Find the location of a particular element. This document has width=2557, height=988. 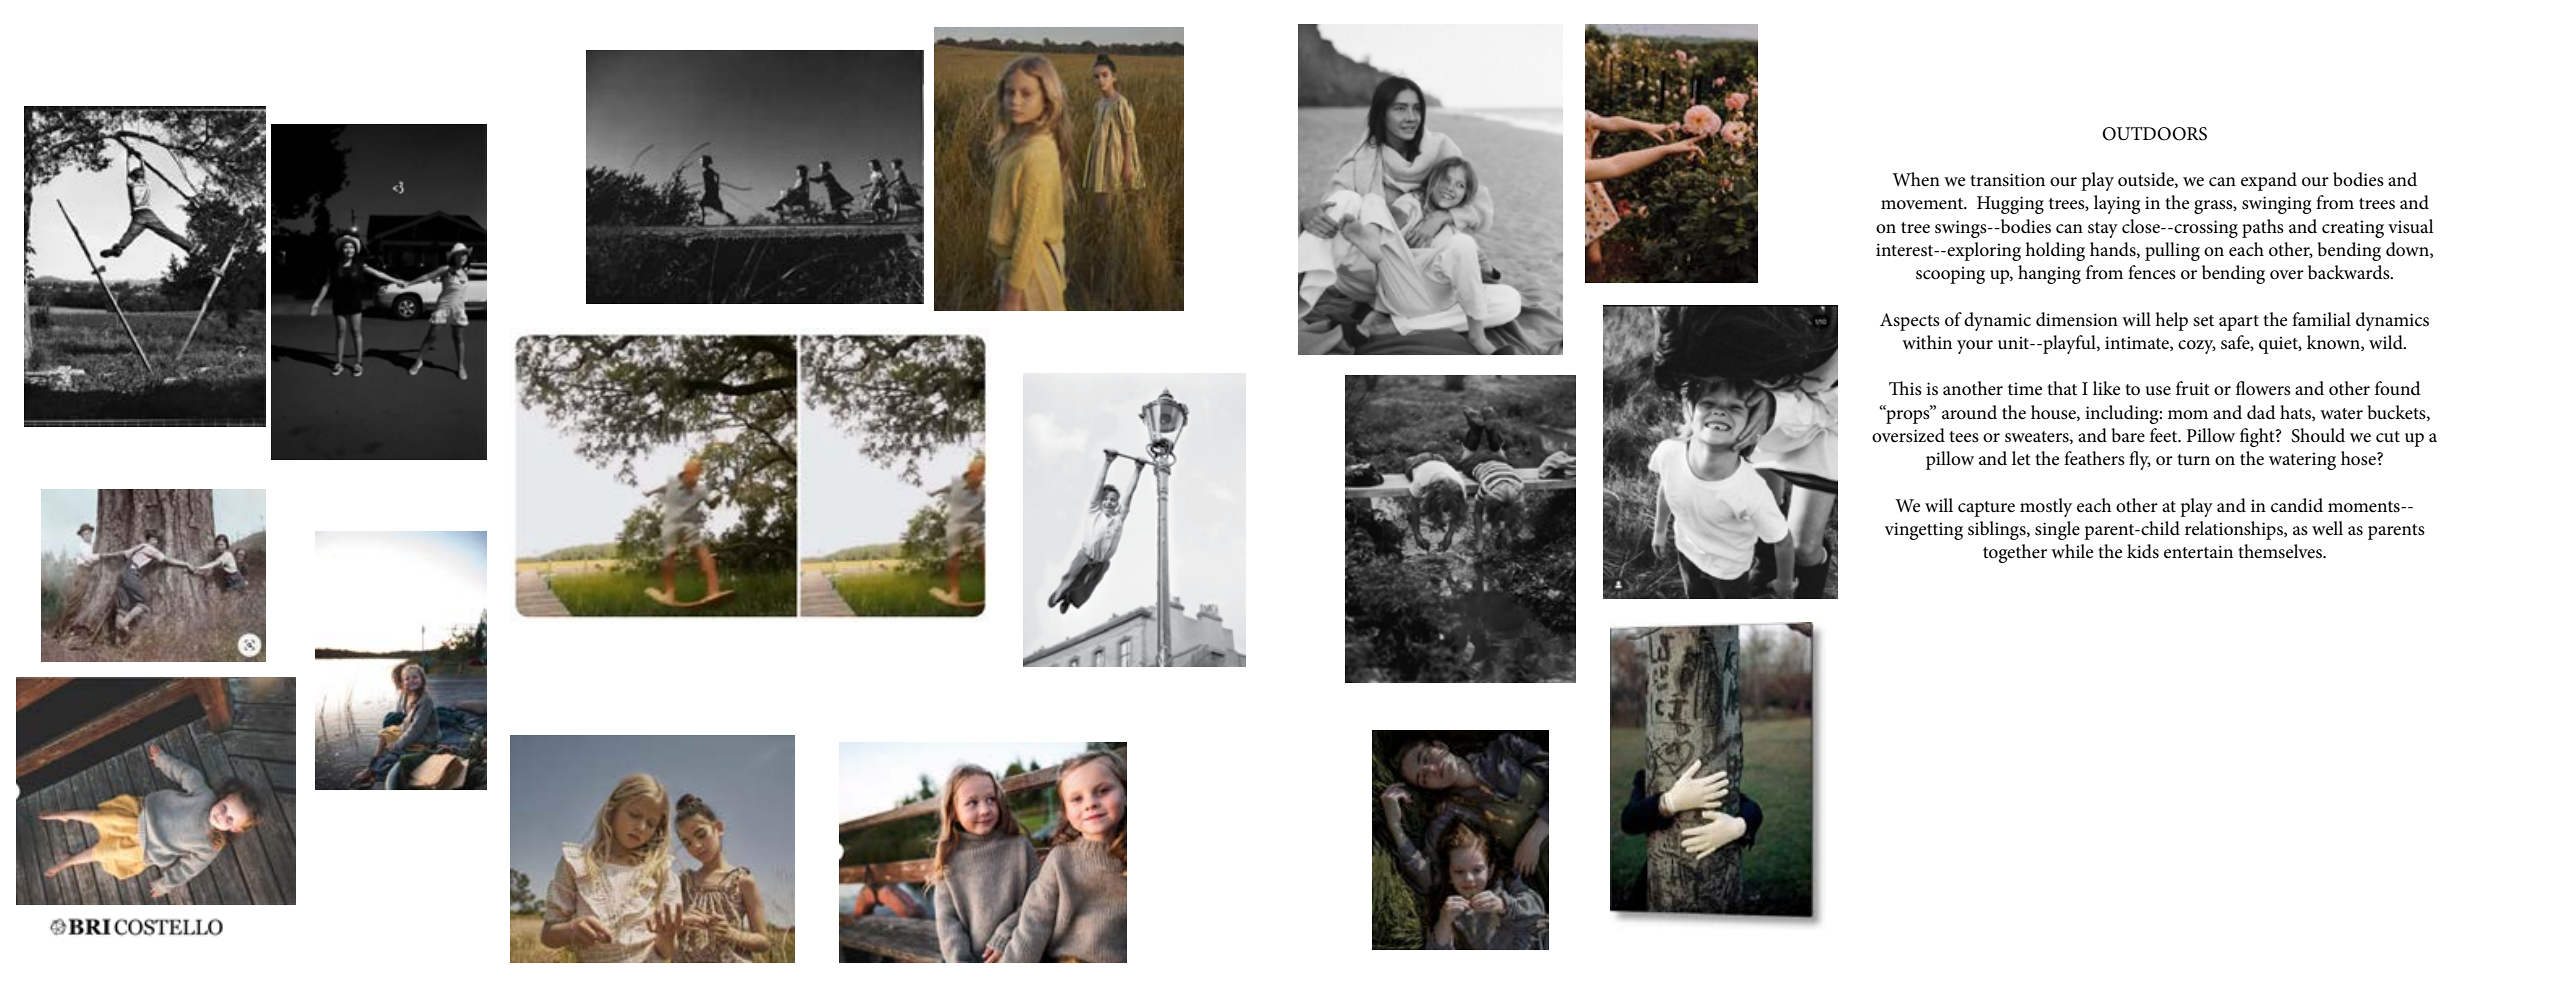

transition is located at coordinates (2007, 180).
